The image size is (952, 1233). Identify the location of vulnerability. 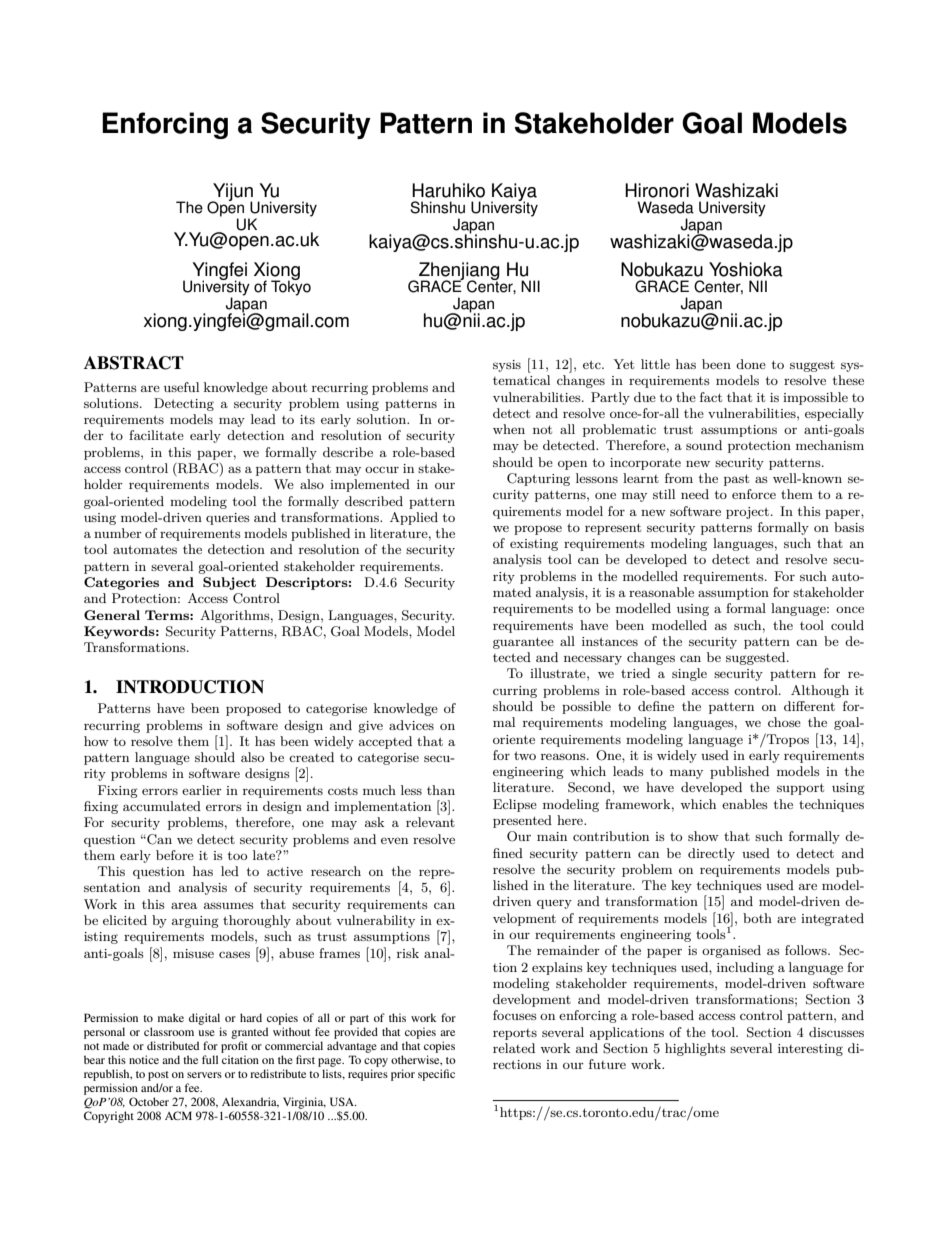
(375, 921).
